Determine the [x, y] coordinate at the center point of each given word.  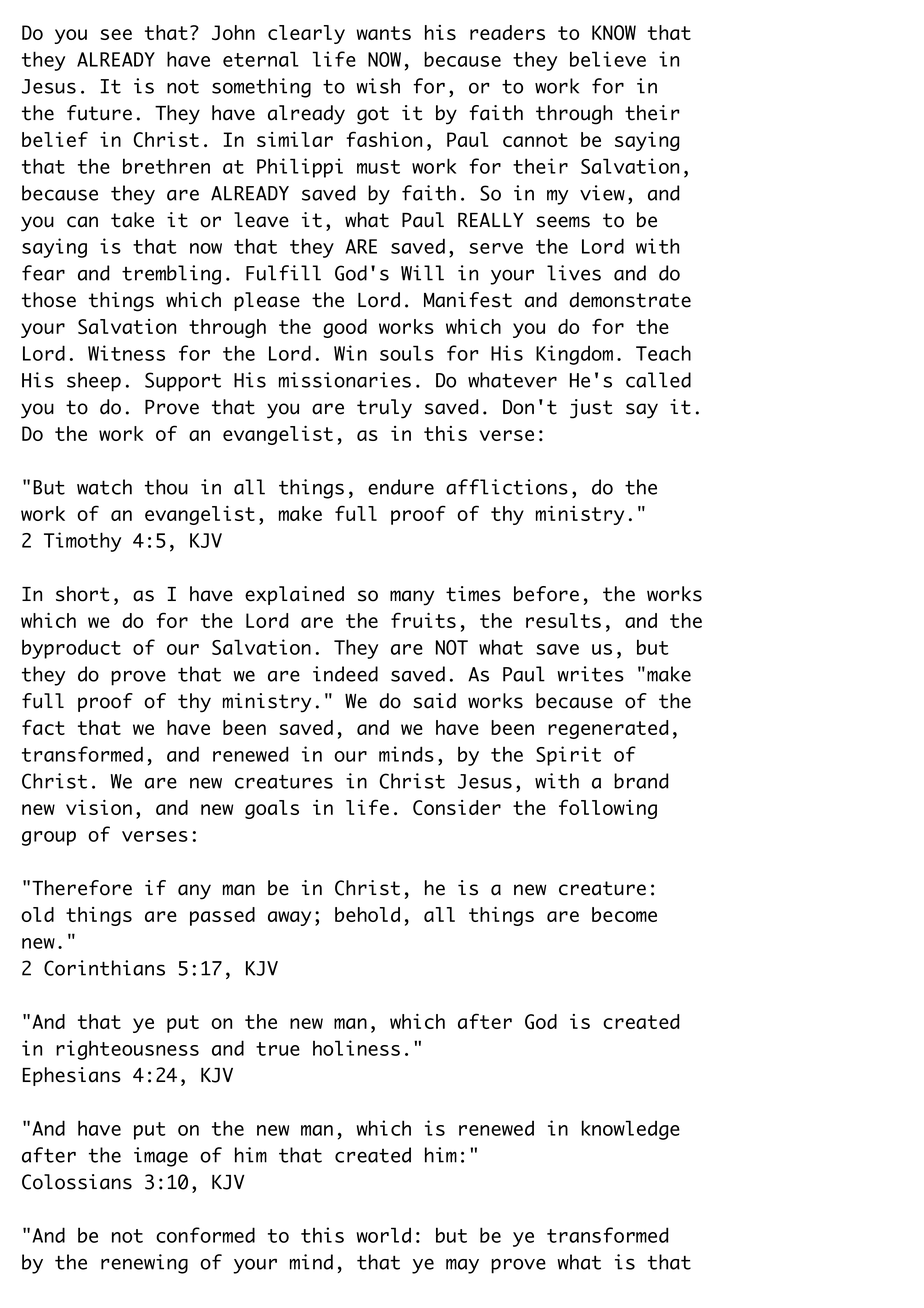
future [99, 113]
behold [367, 914]
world [384, 1235]
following [608, 809]
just [591, 409]
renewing [144, 1264]
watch [104, 487]
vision [99, 807]
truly [384, 409]
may [462, 1266]
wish [378, 86]
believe [608, 59]
